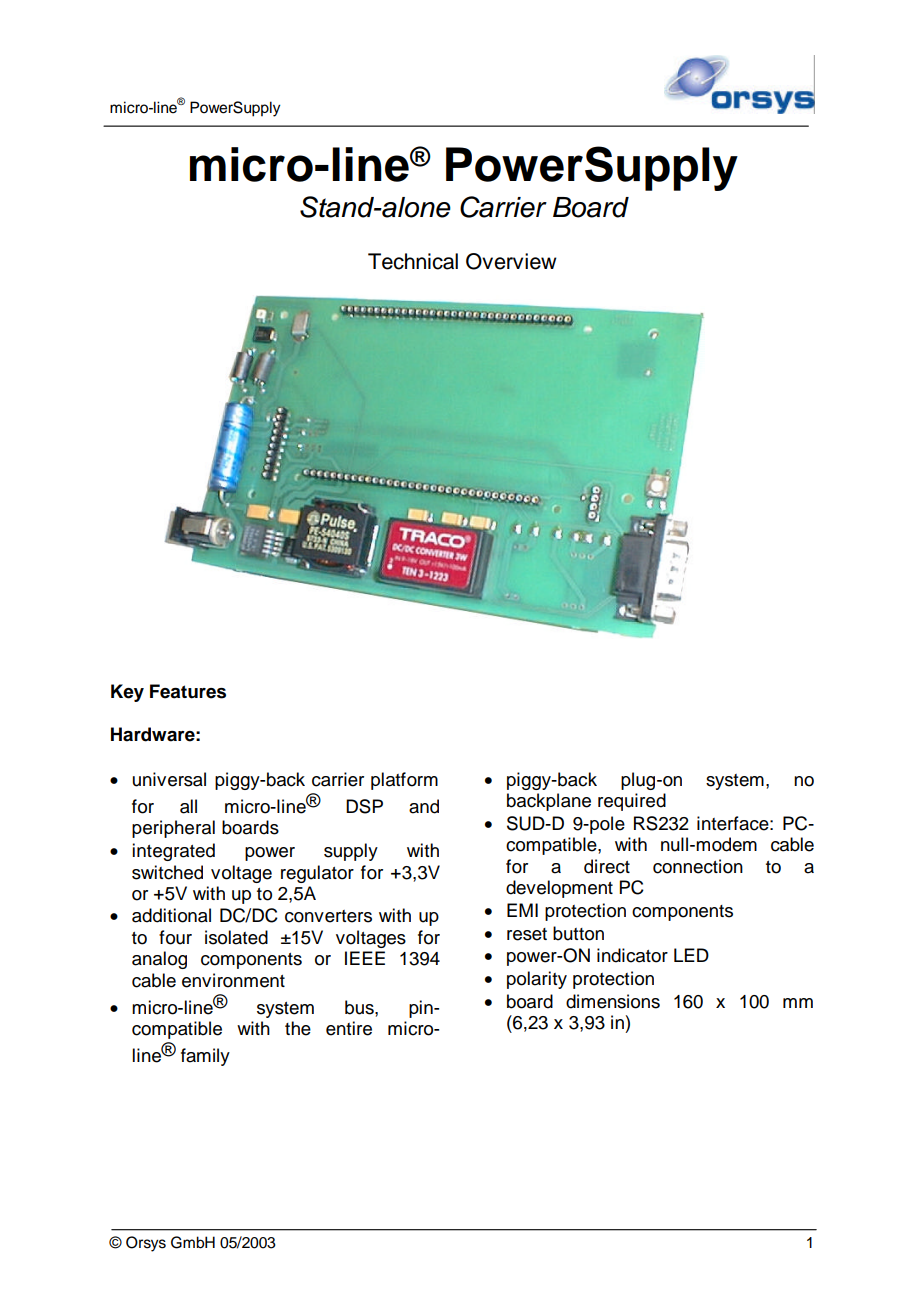 This screenshot has height=1308, width=924. Describe the element at coordinates (413, 261) in the screenshot. I see `Technical` at that location.
